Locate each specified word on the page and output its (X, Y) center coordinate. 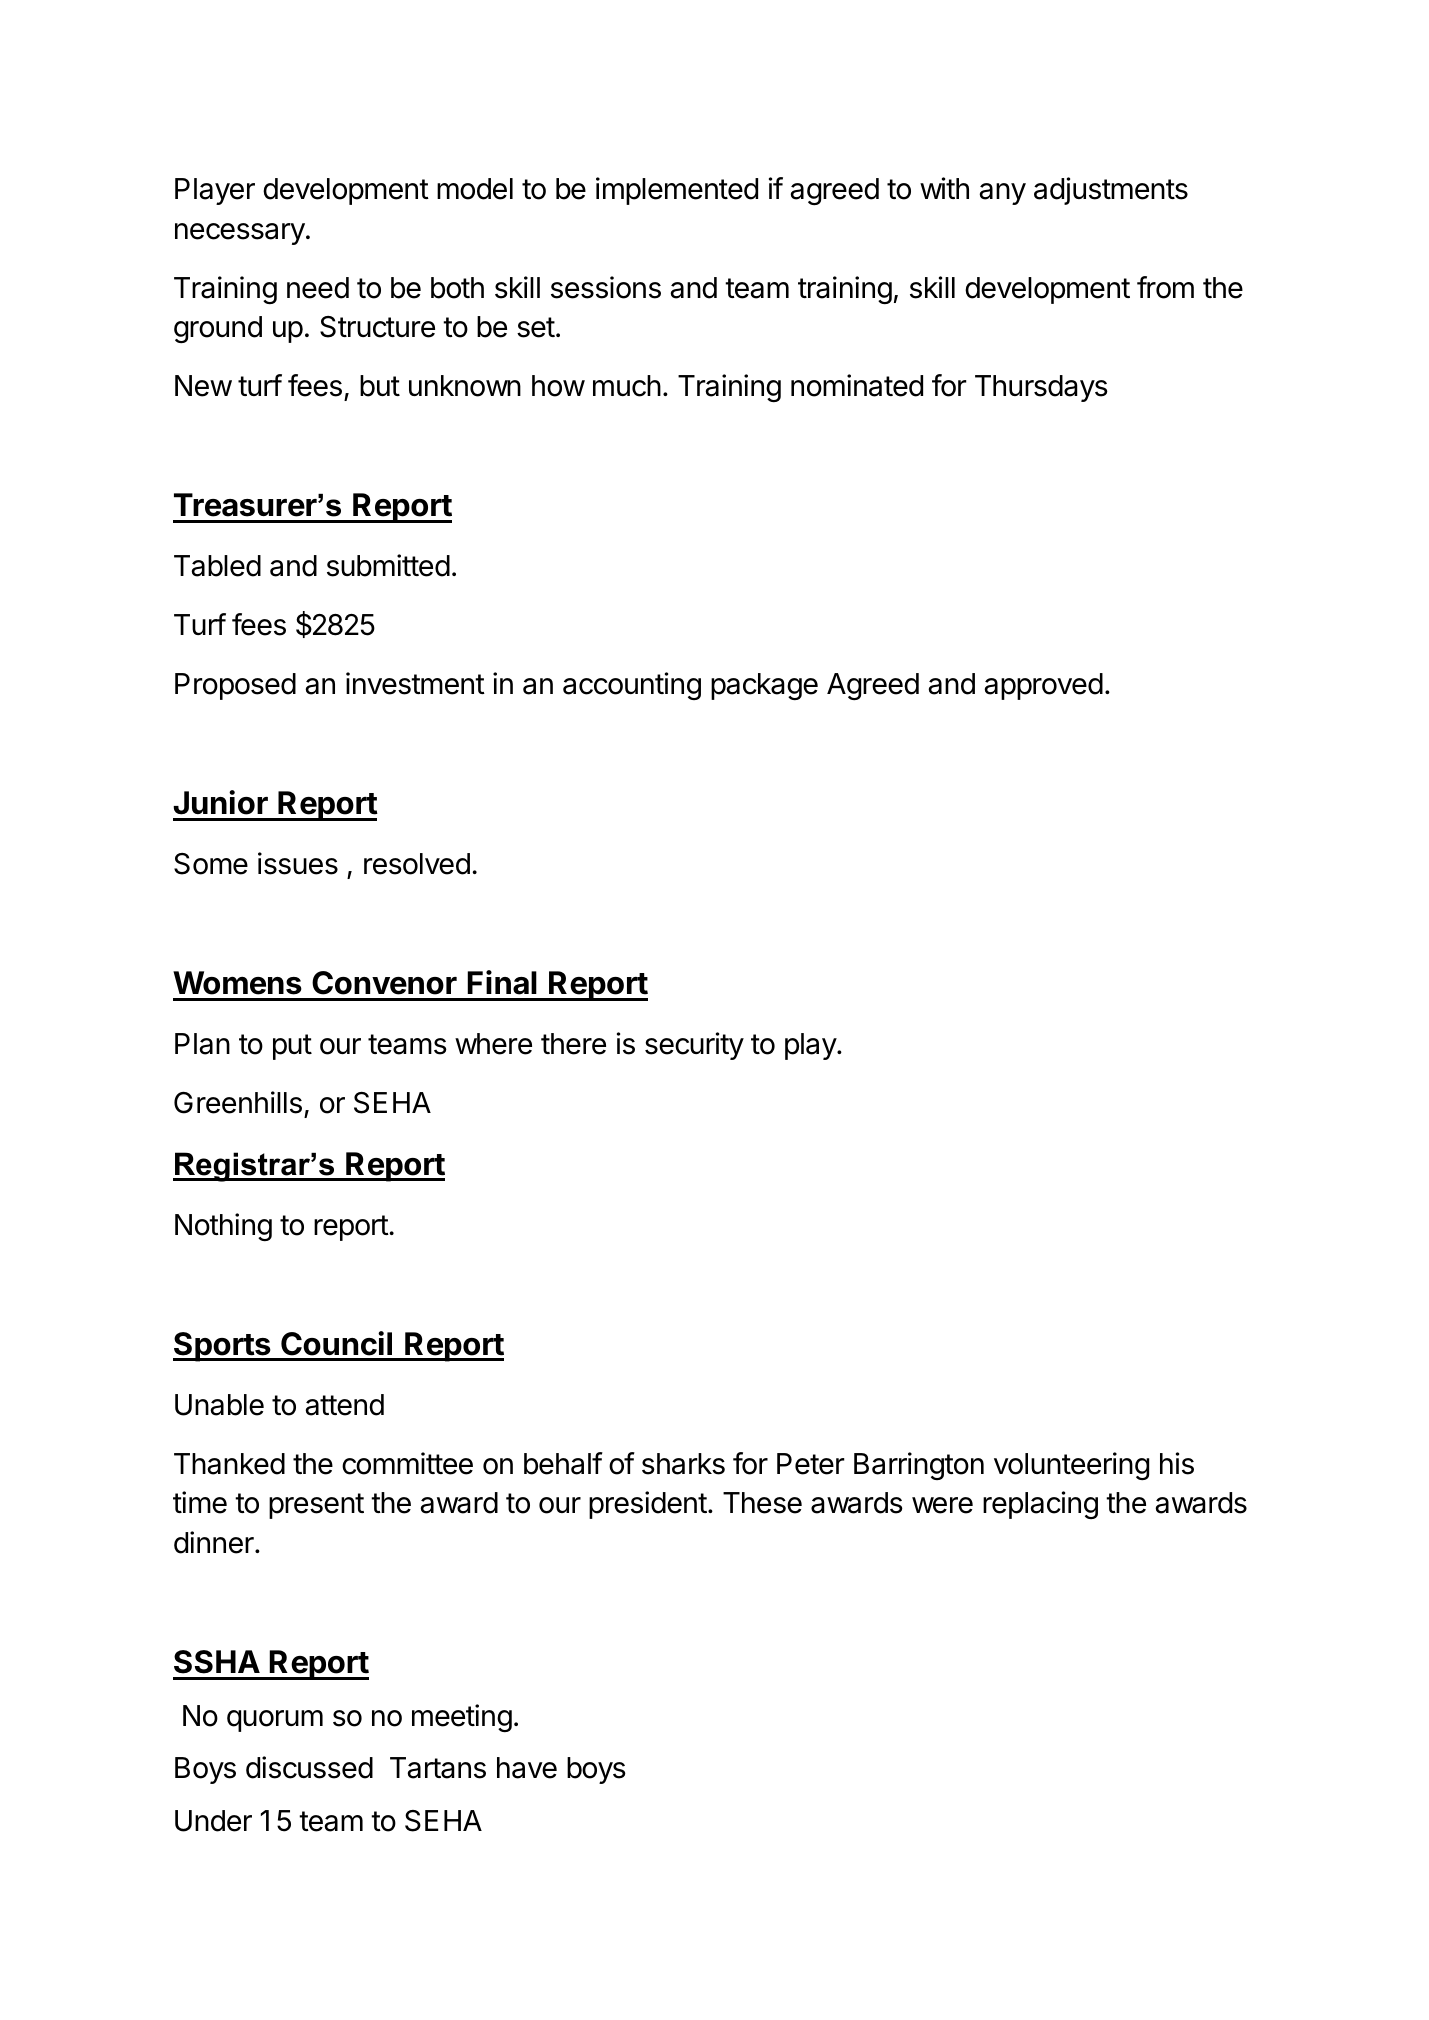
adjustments (1111, 191)
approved (1043, 686)
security (694, 1046)
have (527, 1768)
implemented (677, 191)
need (318, 288)
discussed (309, 1767)
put (292, 1047)
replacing (1040, 1505)
